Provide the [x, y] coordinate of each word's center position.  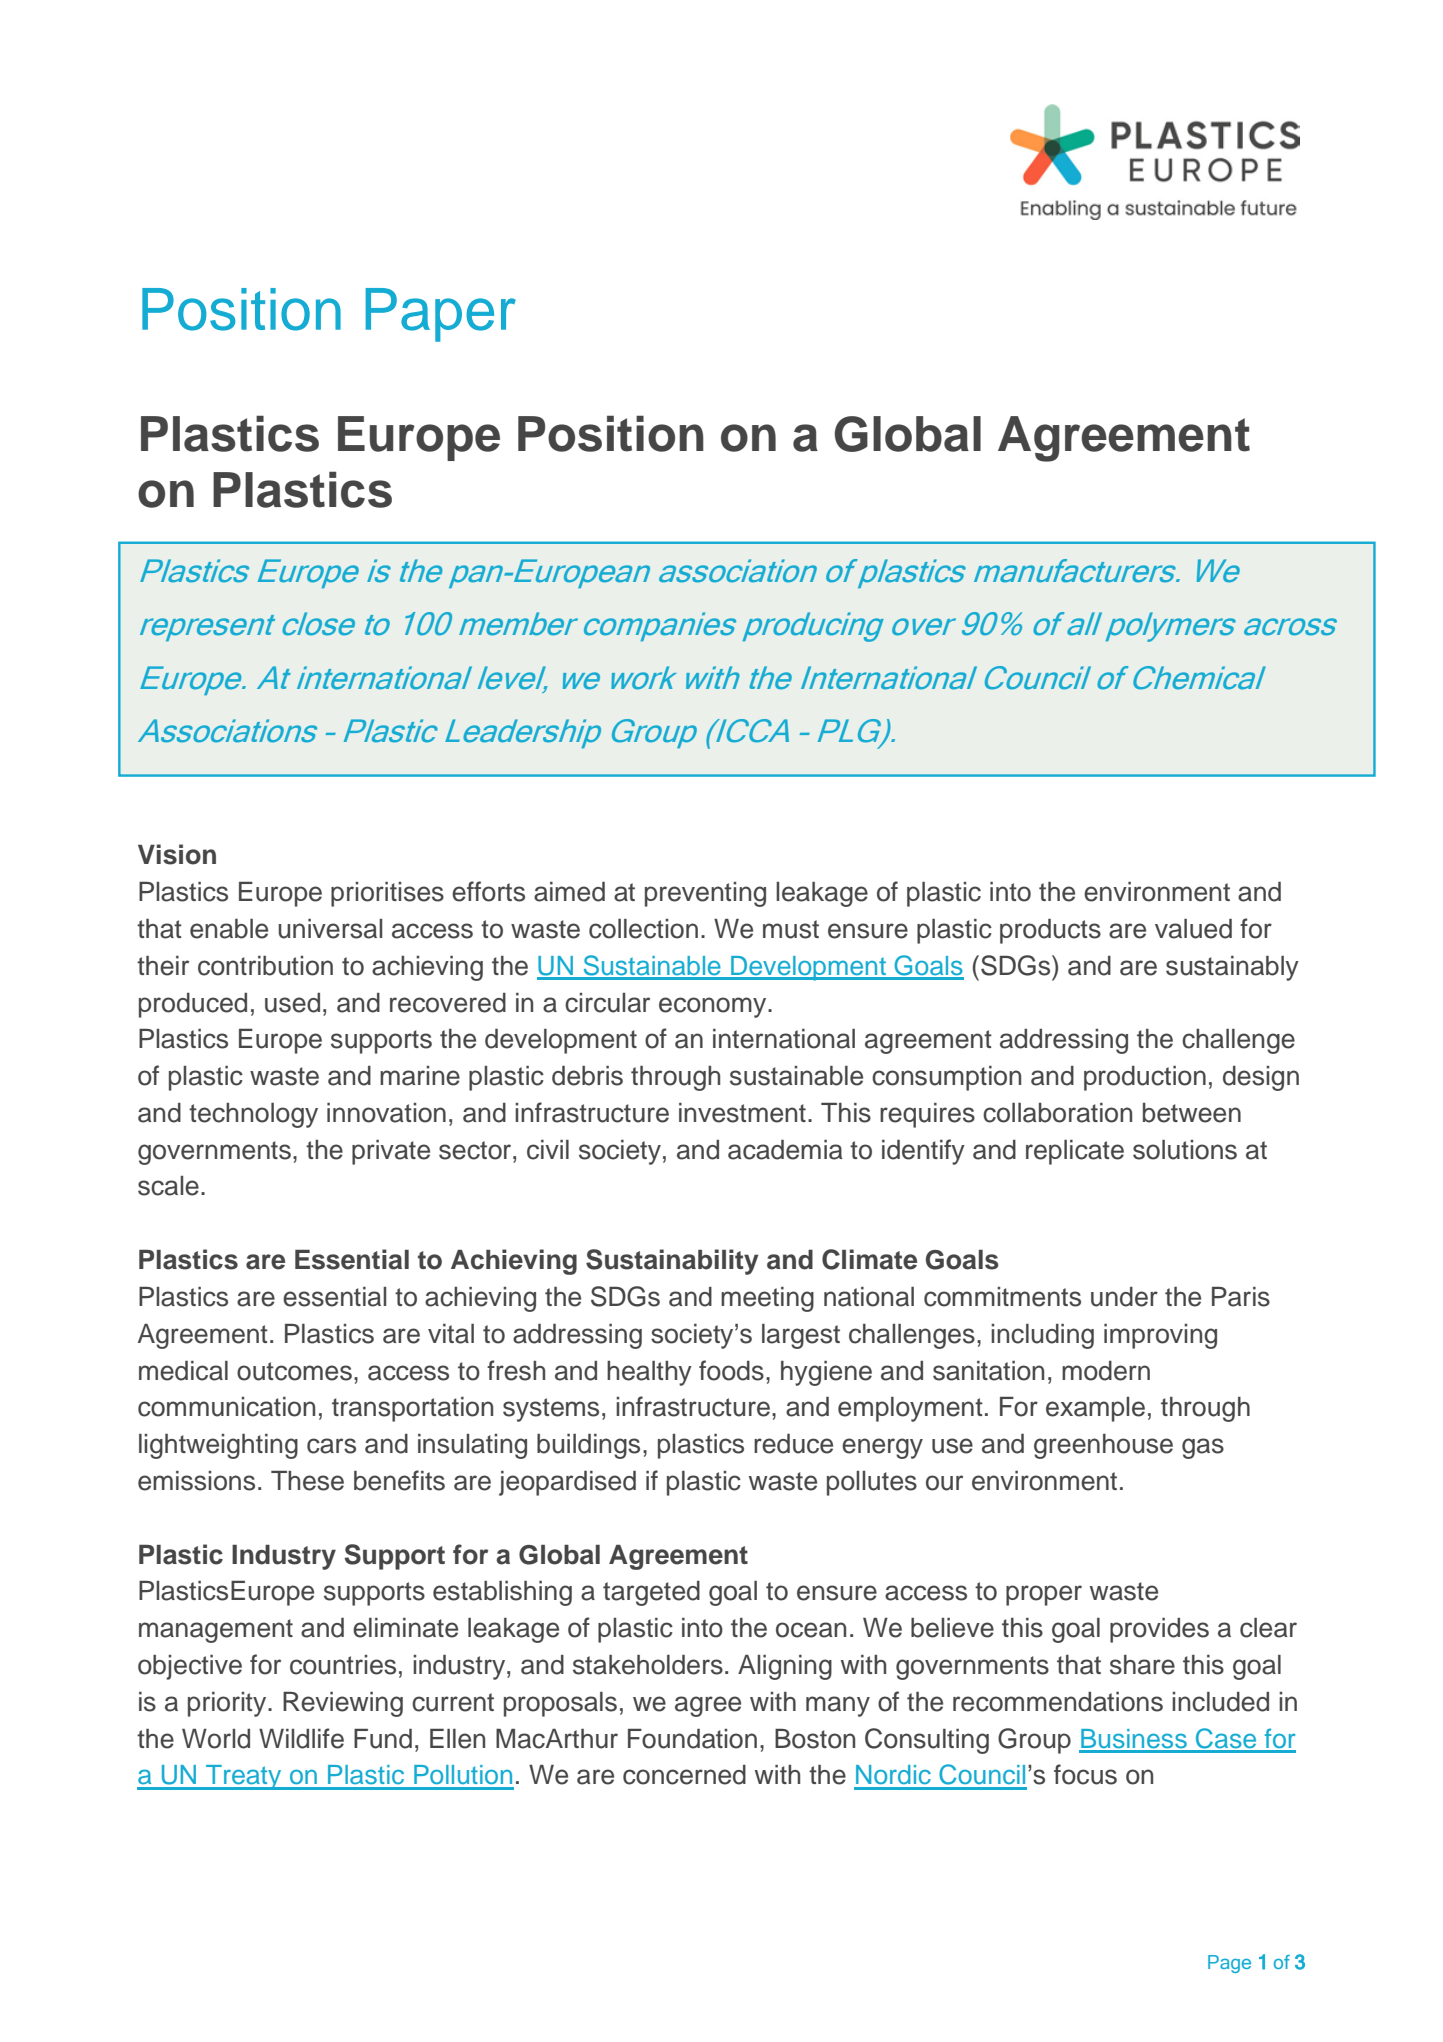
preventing [705, 894]
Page [1229, 1964]
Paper [441, 315]
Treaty [244, 1777]
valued [1193, 929]
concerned [684, 1775]
